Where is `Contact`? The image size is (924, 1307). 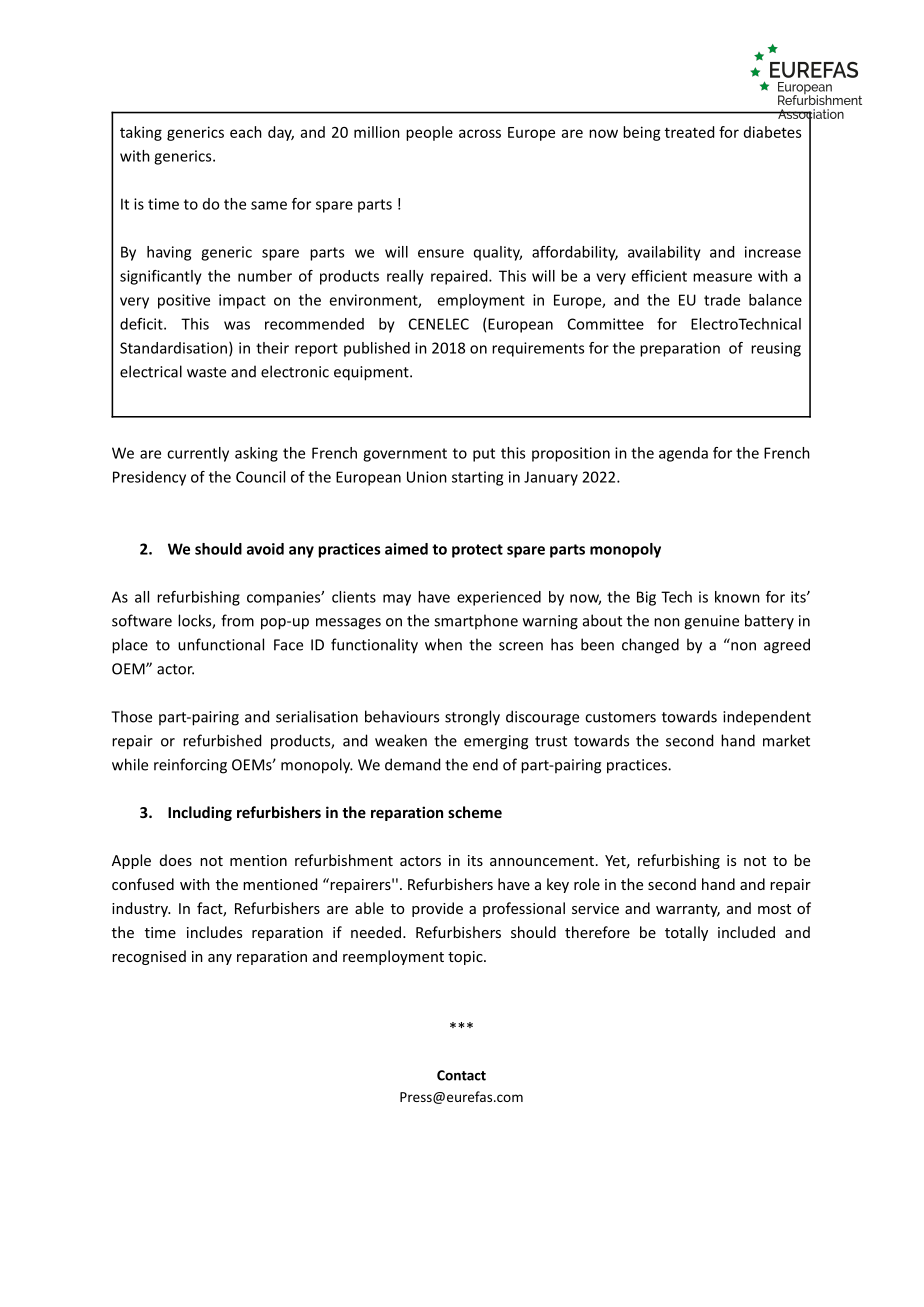 Contact is located at coordinates (461, 1075).
